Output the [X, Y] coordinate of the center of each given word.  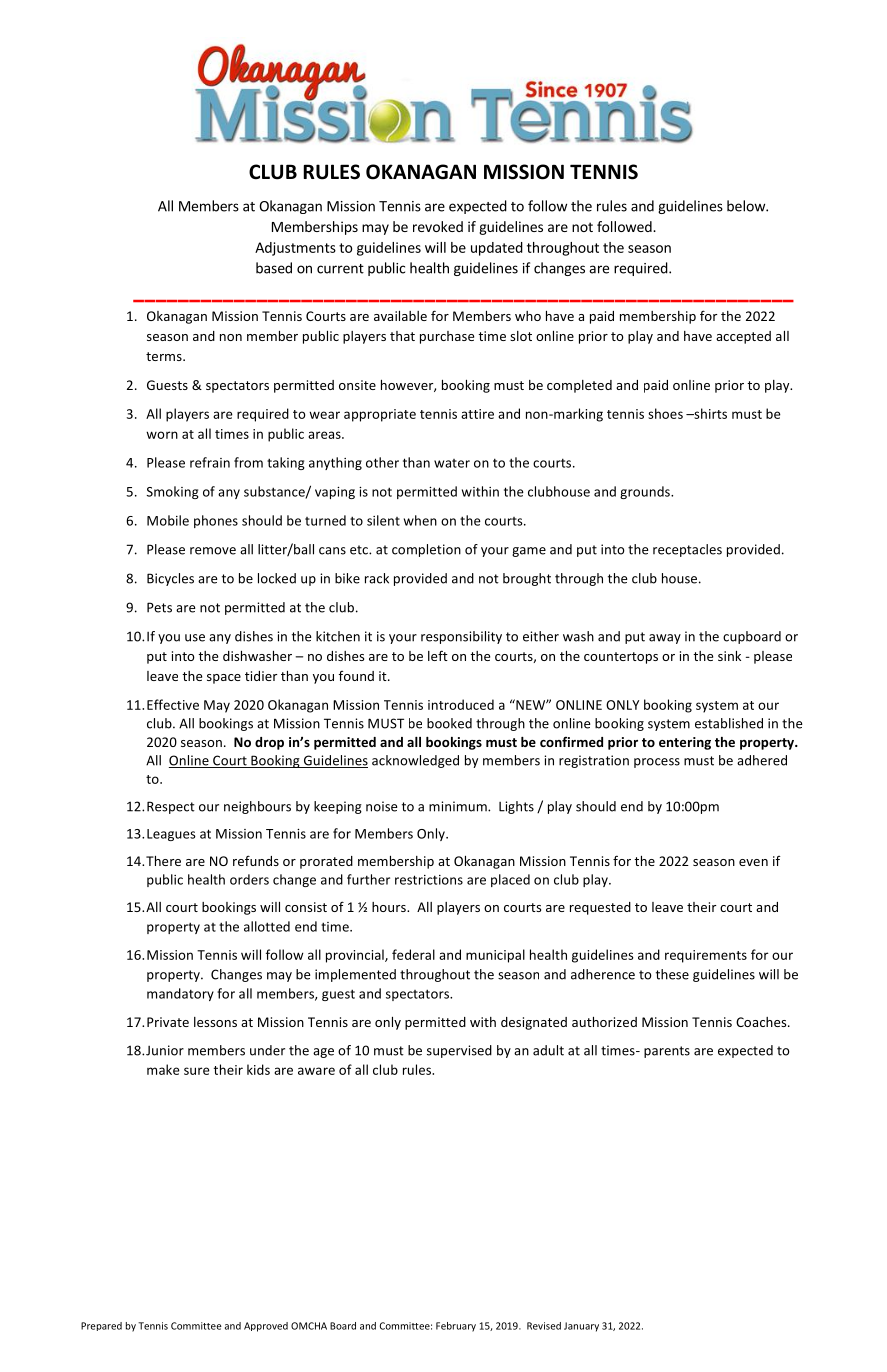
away [665, 639]
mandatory [180, 994]
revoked [438, 226]
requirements [706, 956]
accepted [743, 337]
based [274, 268]
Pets [159, 607]
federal [413, 954]
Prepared [101, 1326]
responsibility [461, 637]
